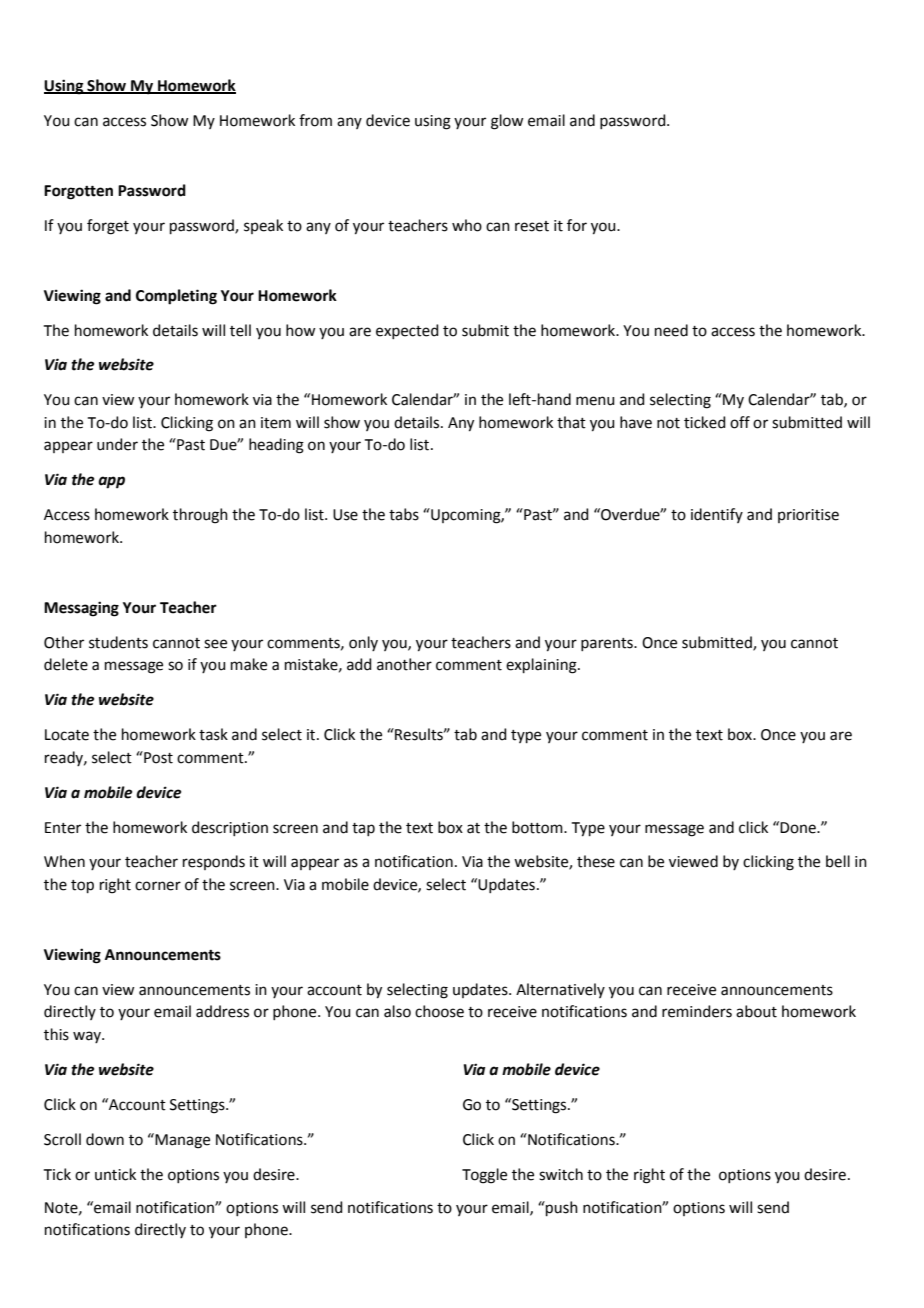 This image has width=924, height=1308. What do you see at coordinates (118, 642) in the image?
I see `students` at bounding box center [118, 642].
